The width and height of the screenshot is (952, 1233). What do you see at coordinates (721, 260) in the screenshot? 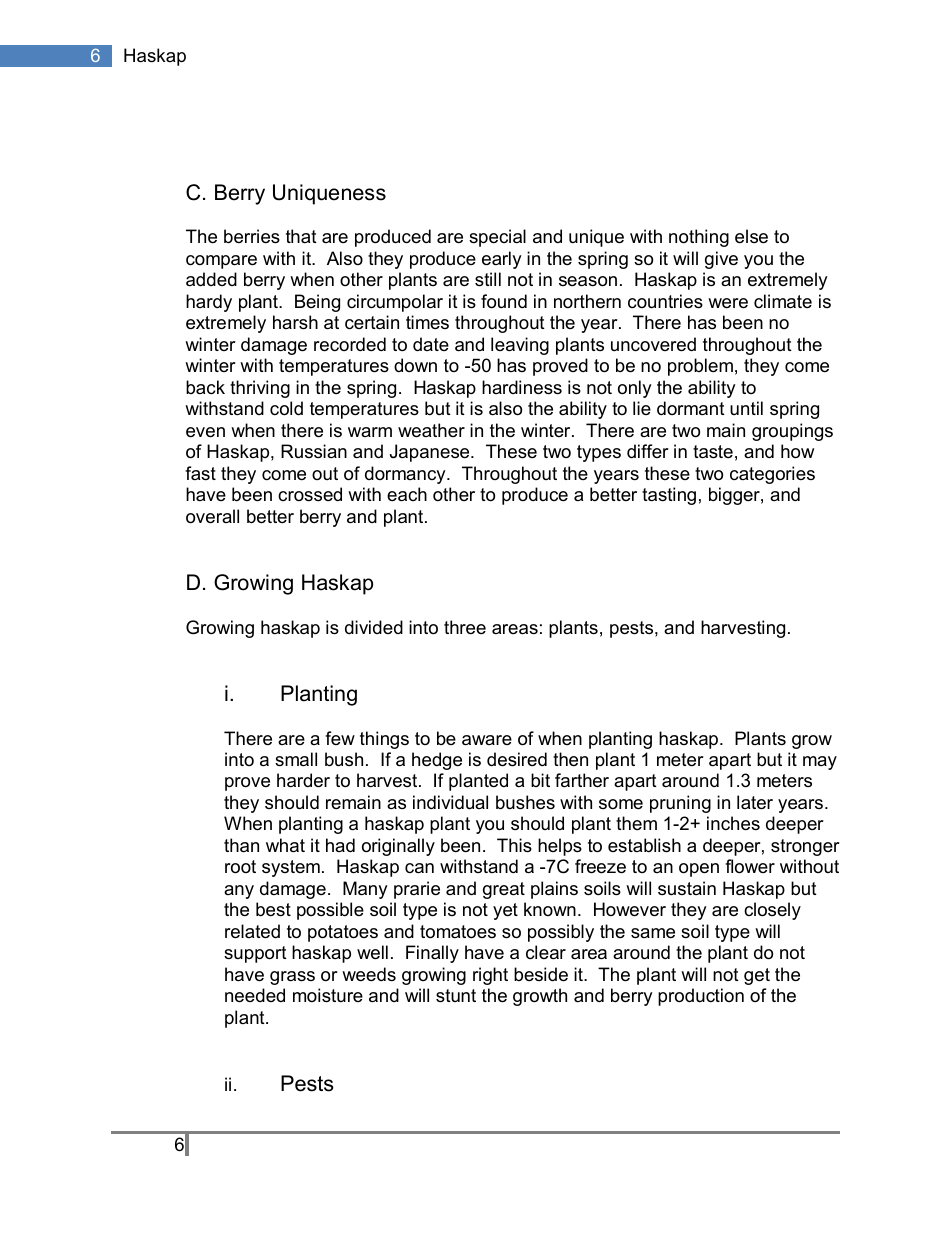
I see `give` at bounding box center [721, 260].
